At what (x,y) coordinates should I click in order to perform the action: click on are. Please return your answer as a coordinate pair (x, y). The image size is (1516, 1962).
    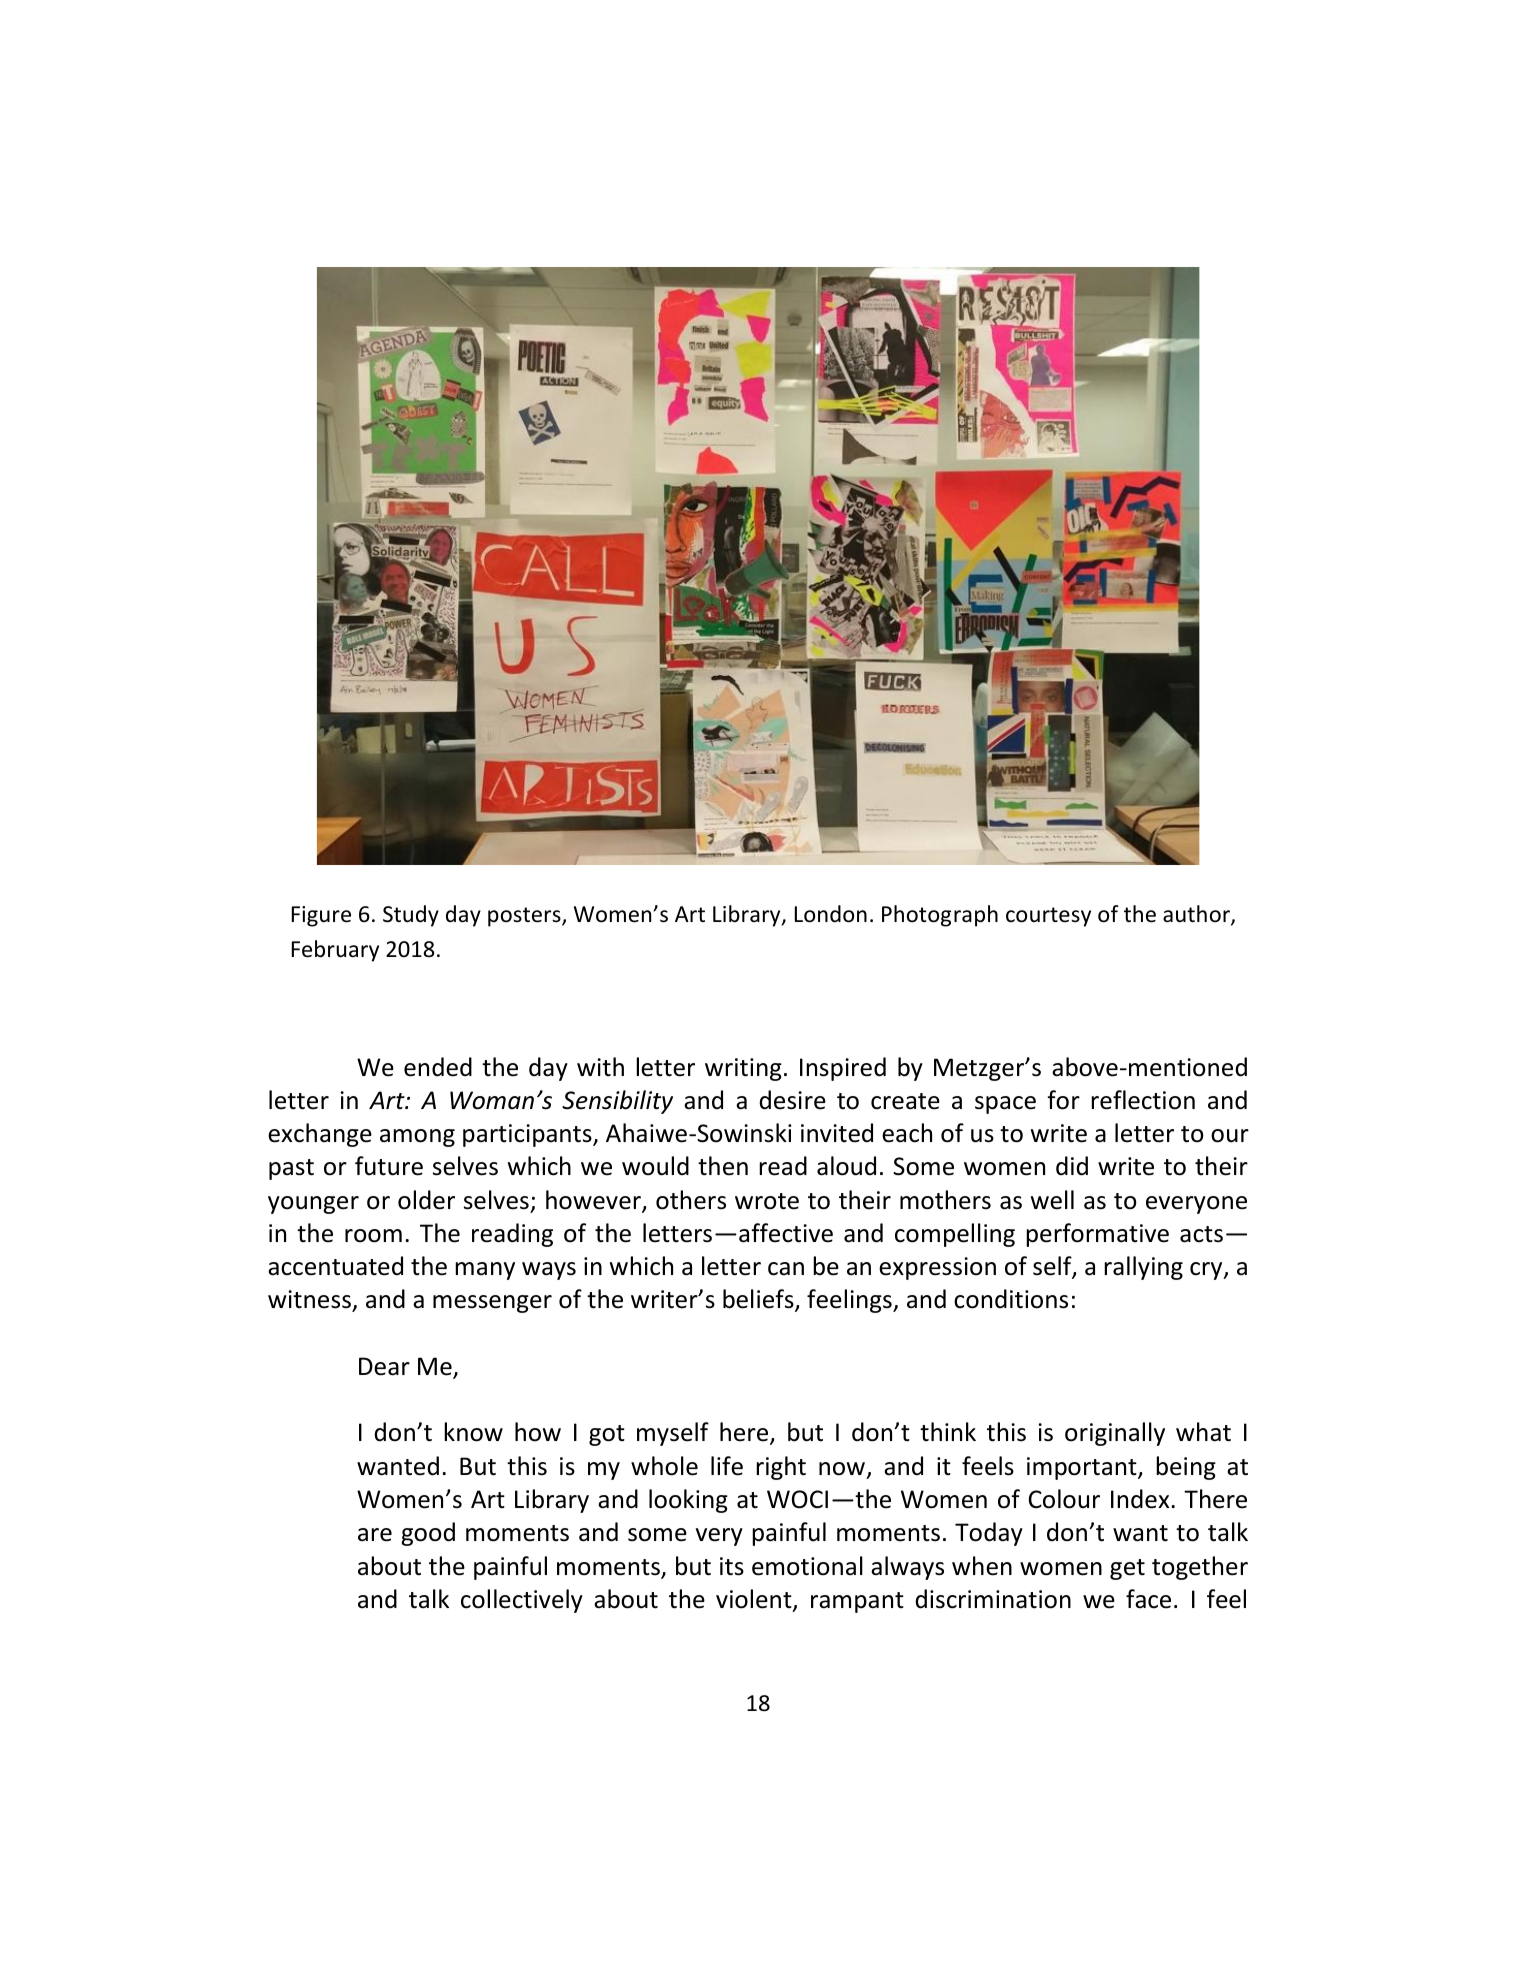
    Looking at the image, I should click on (375, 1535).
